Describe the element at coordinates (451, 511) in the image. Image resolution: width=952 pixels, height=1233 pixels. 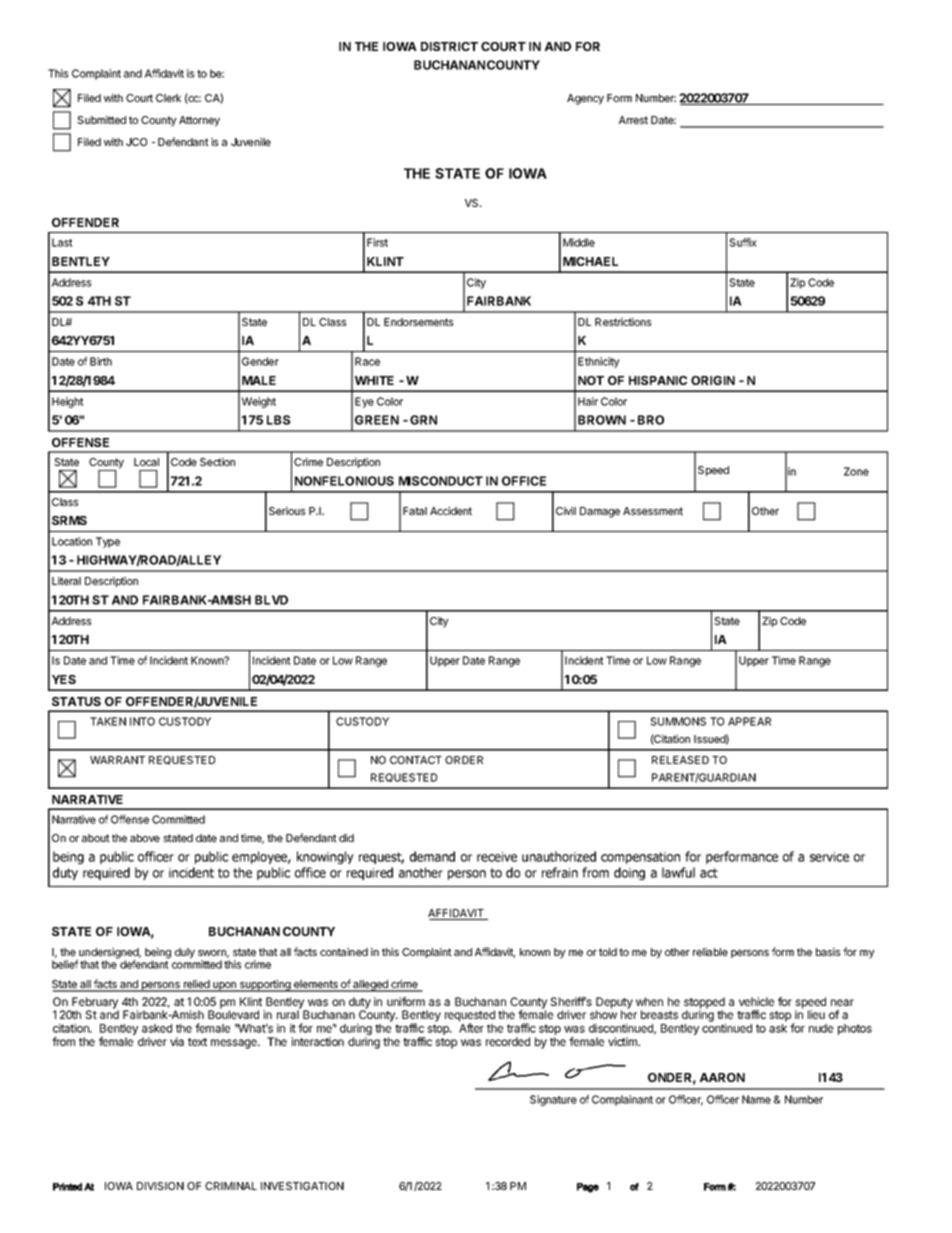
I see `Accident` at that location.
